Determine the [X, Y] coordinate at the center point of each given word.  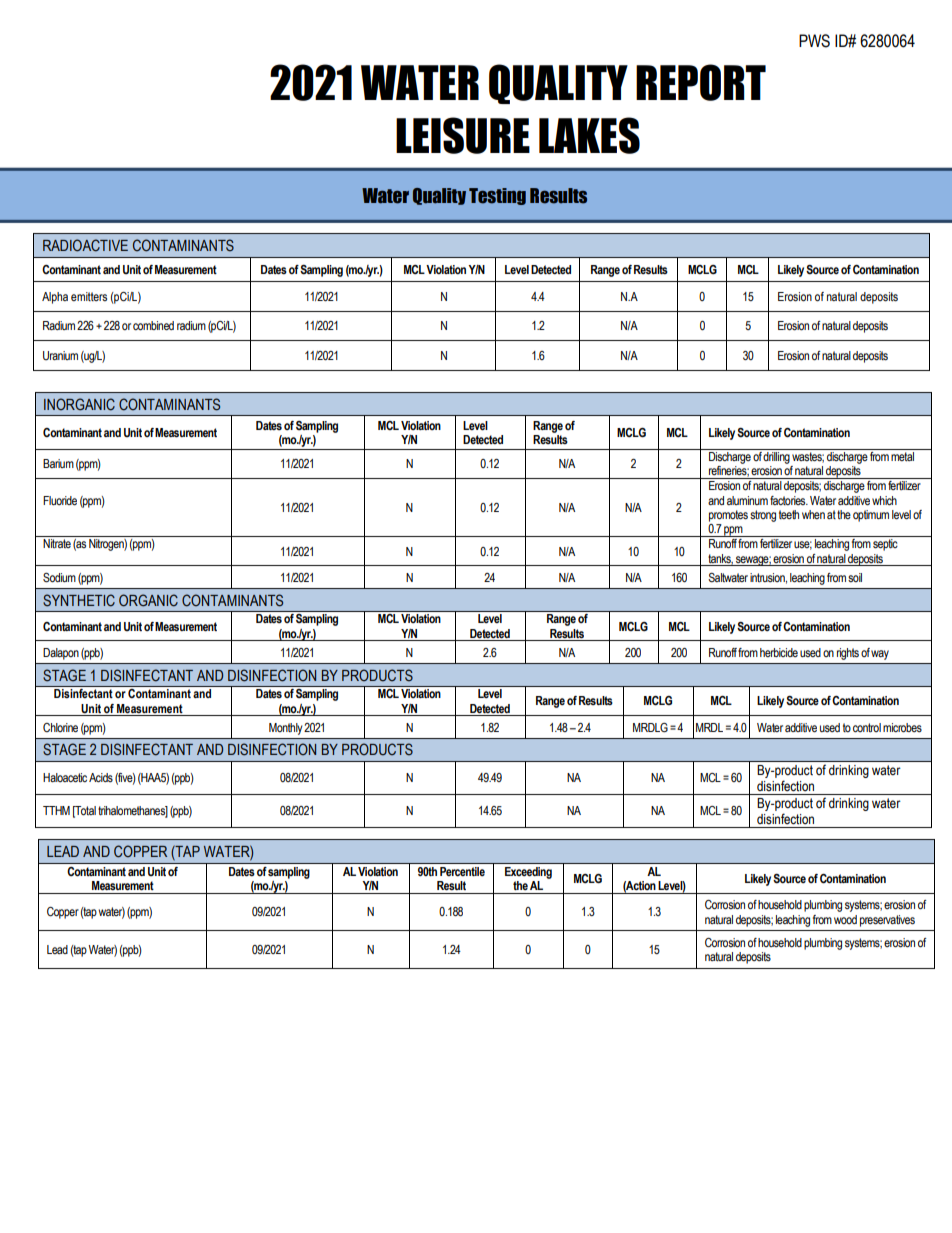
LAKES [589, 135]
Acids [101, 777]
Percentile [462, 872]
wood [845, 919]
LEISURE [463, 135]
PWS [814, 41]
